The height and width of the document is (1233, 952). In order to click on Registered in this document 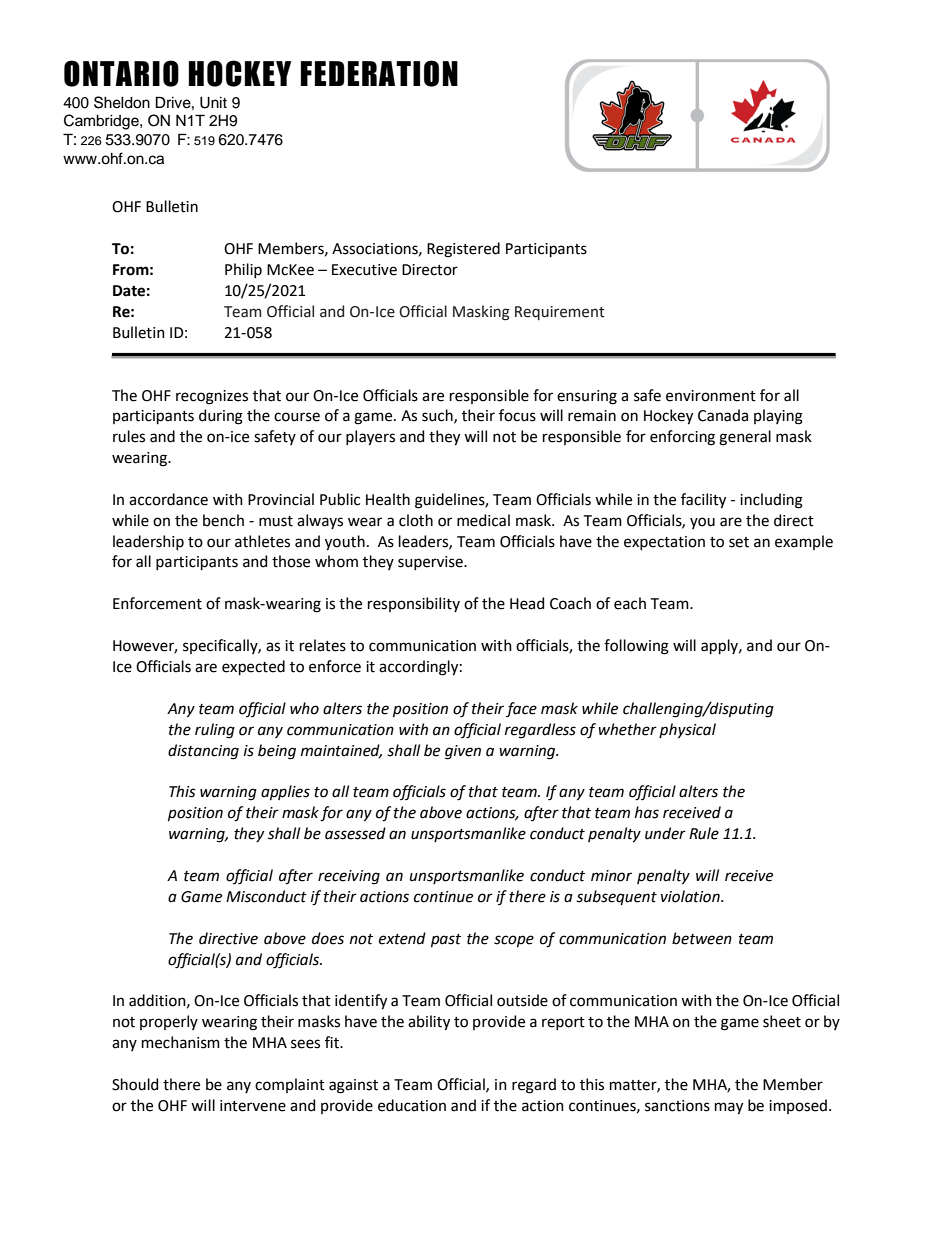, I will do `click(463, 250)`.
